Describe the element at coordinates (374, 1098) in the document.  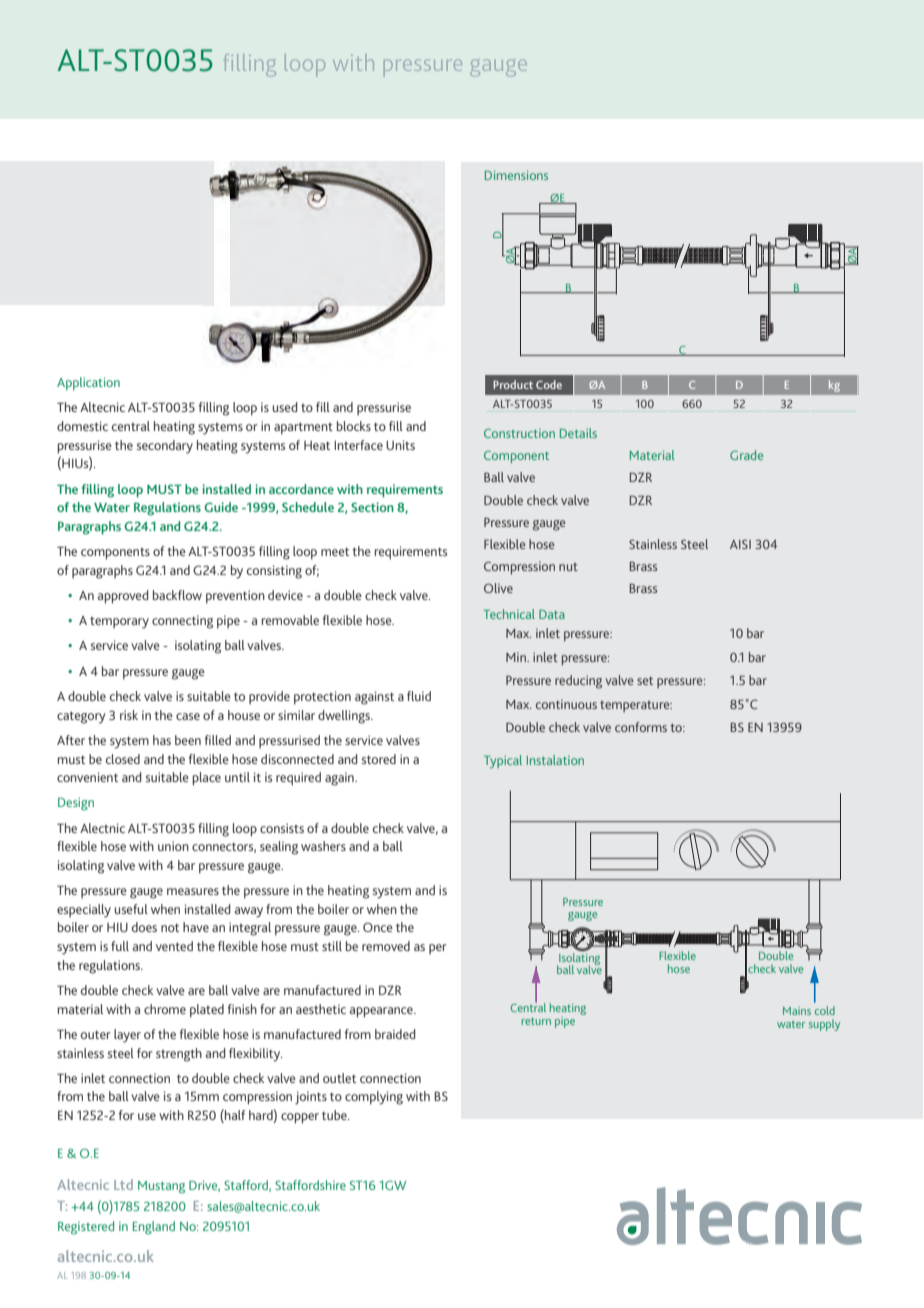
I see `complying` at that location.
